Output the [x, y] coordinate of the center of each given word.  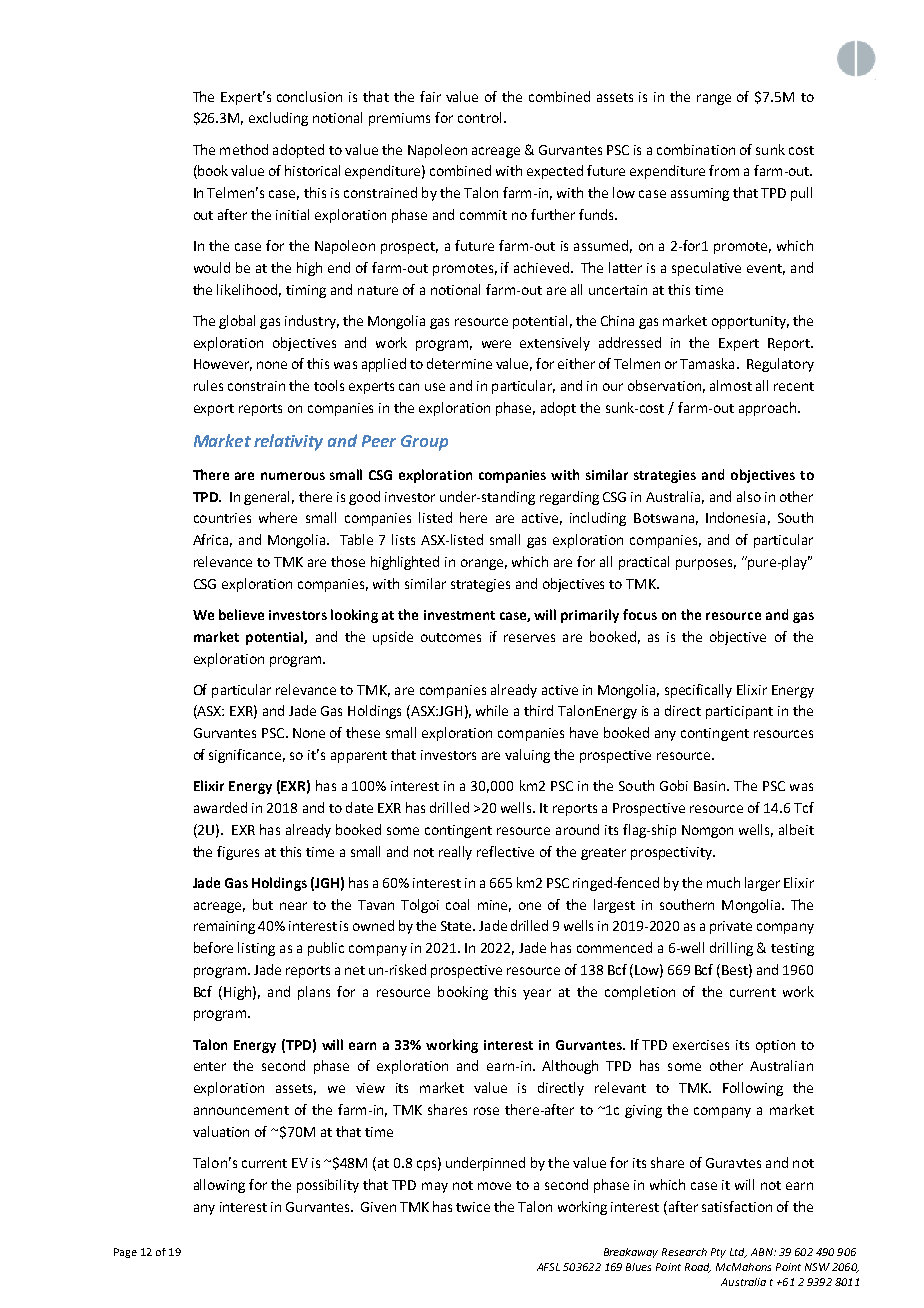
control [479, 117]
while [492, 710]
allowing [219, 1186]
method [244, 149]
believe [241, 614]
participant [739, 712]
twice [473, 1207]
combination [696, 149]
